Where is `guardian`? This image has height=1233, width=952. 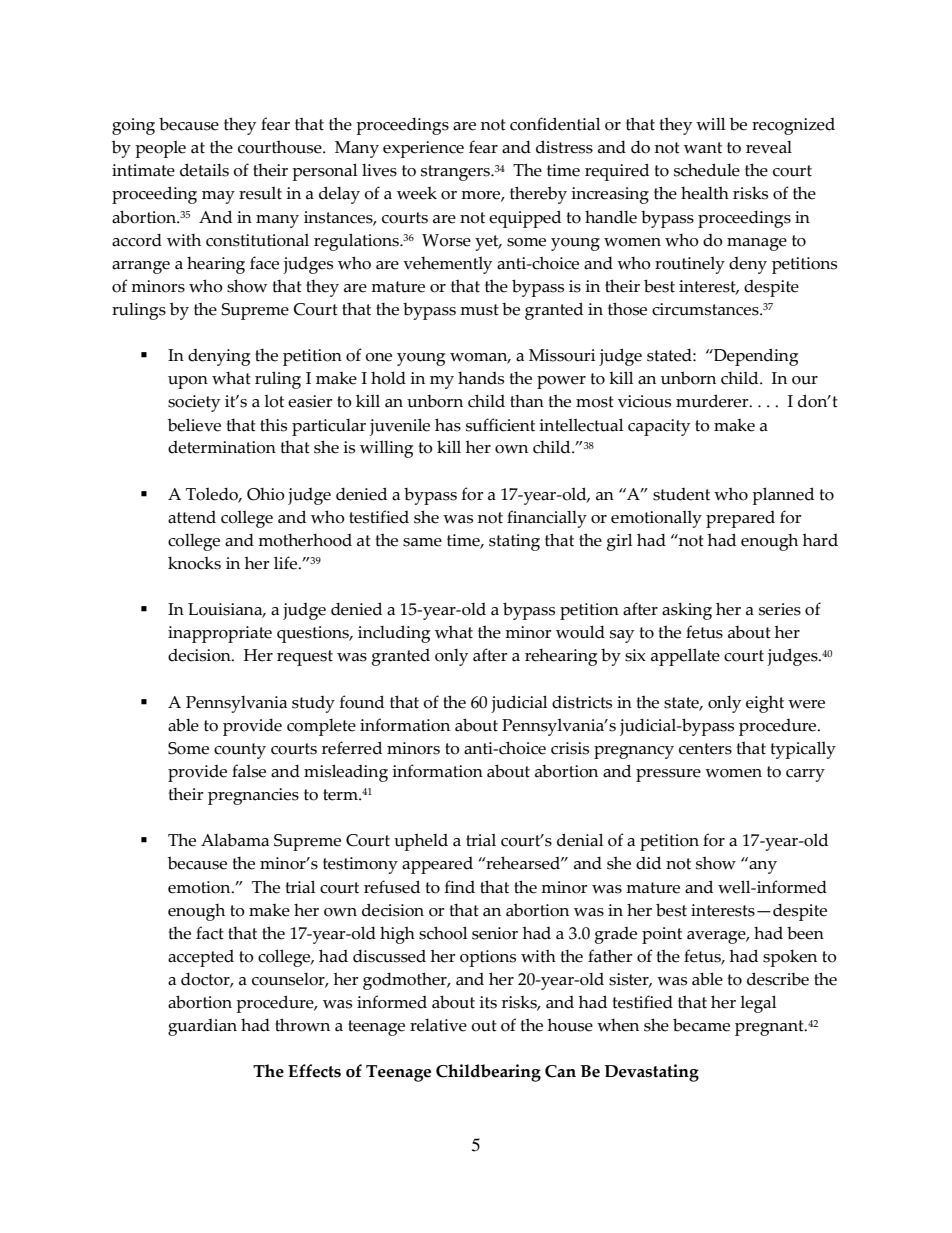
guardian is located at coordinates (202, 1027).
